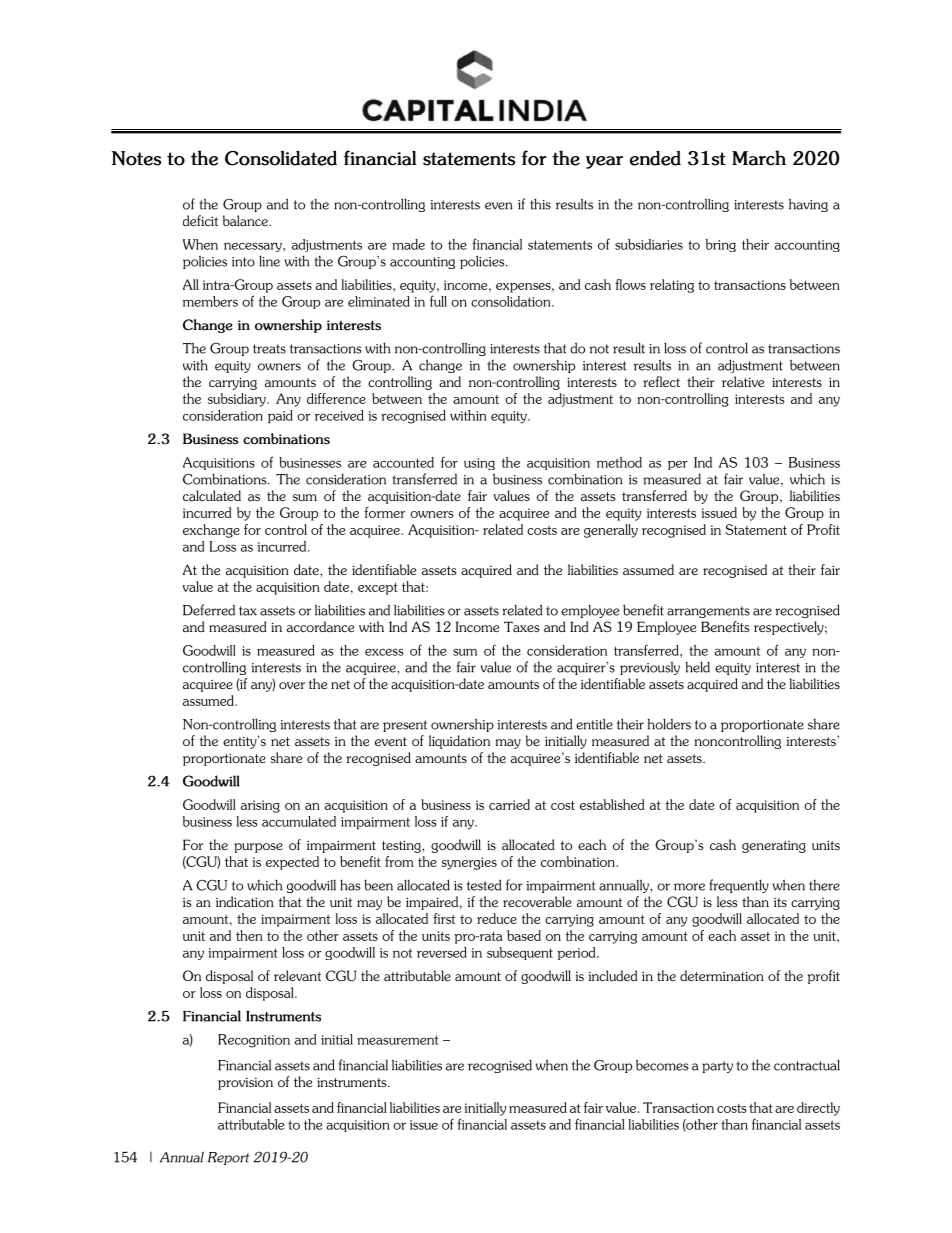 The height and width of the screenshot is (1233, 952). I want to click on carried, so click(509, 804).
